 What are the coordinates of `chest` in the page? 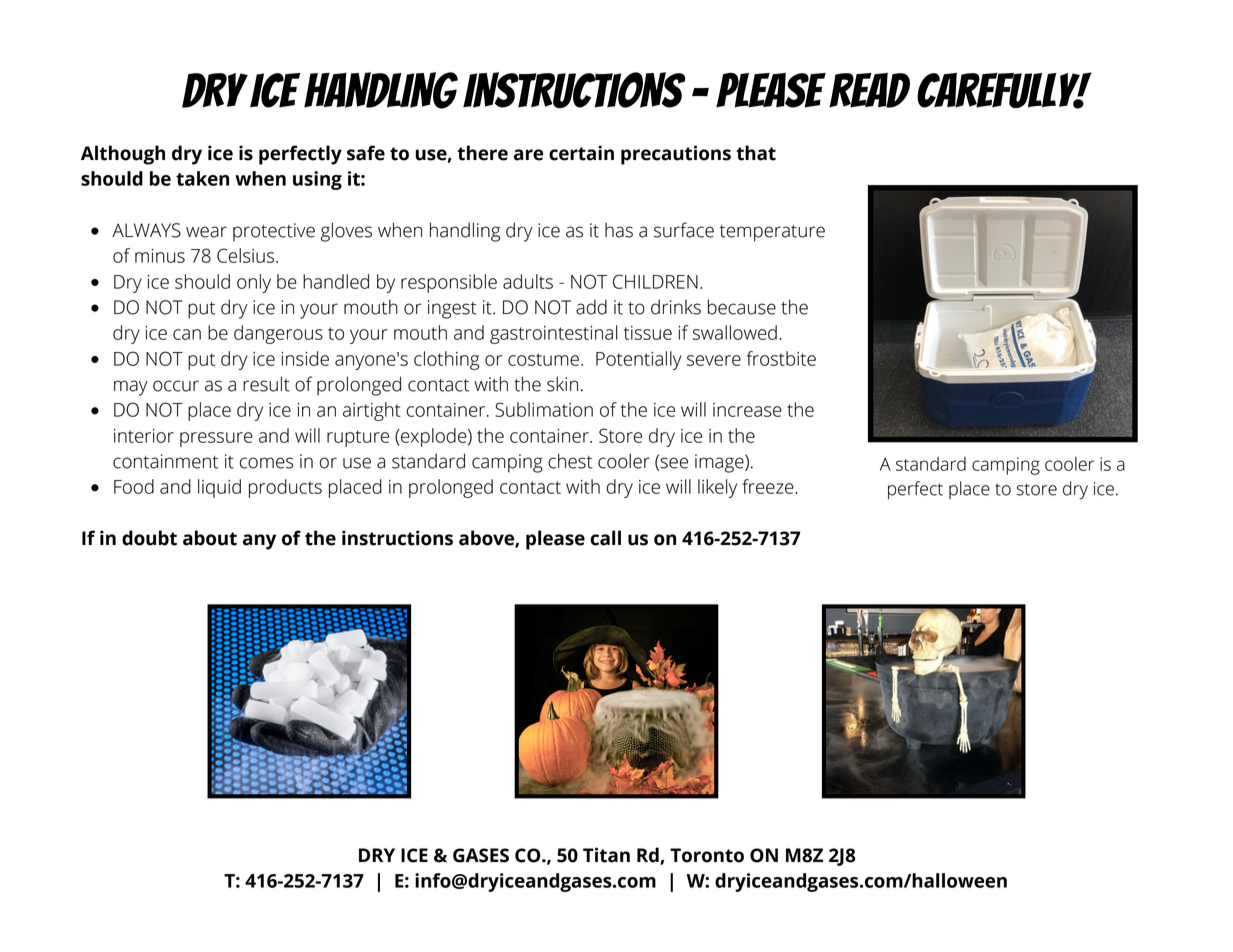 It's located at (570, 461).
